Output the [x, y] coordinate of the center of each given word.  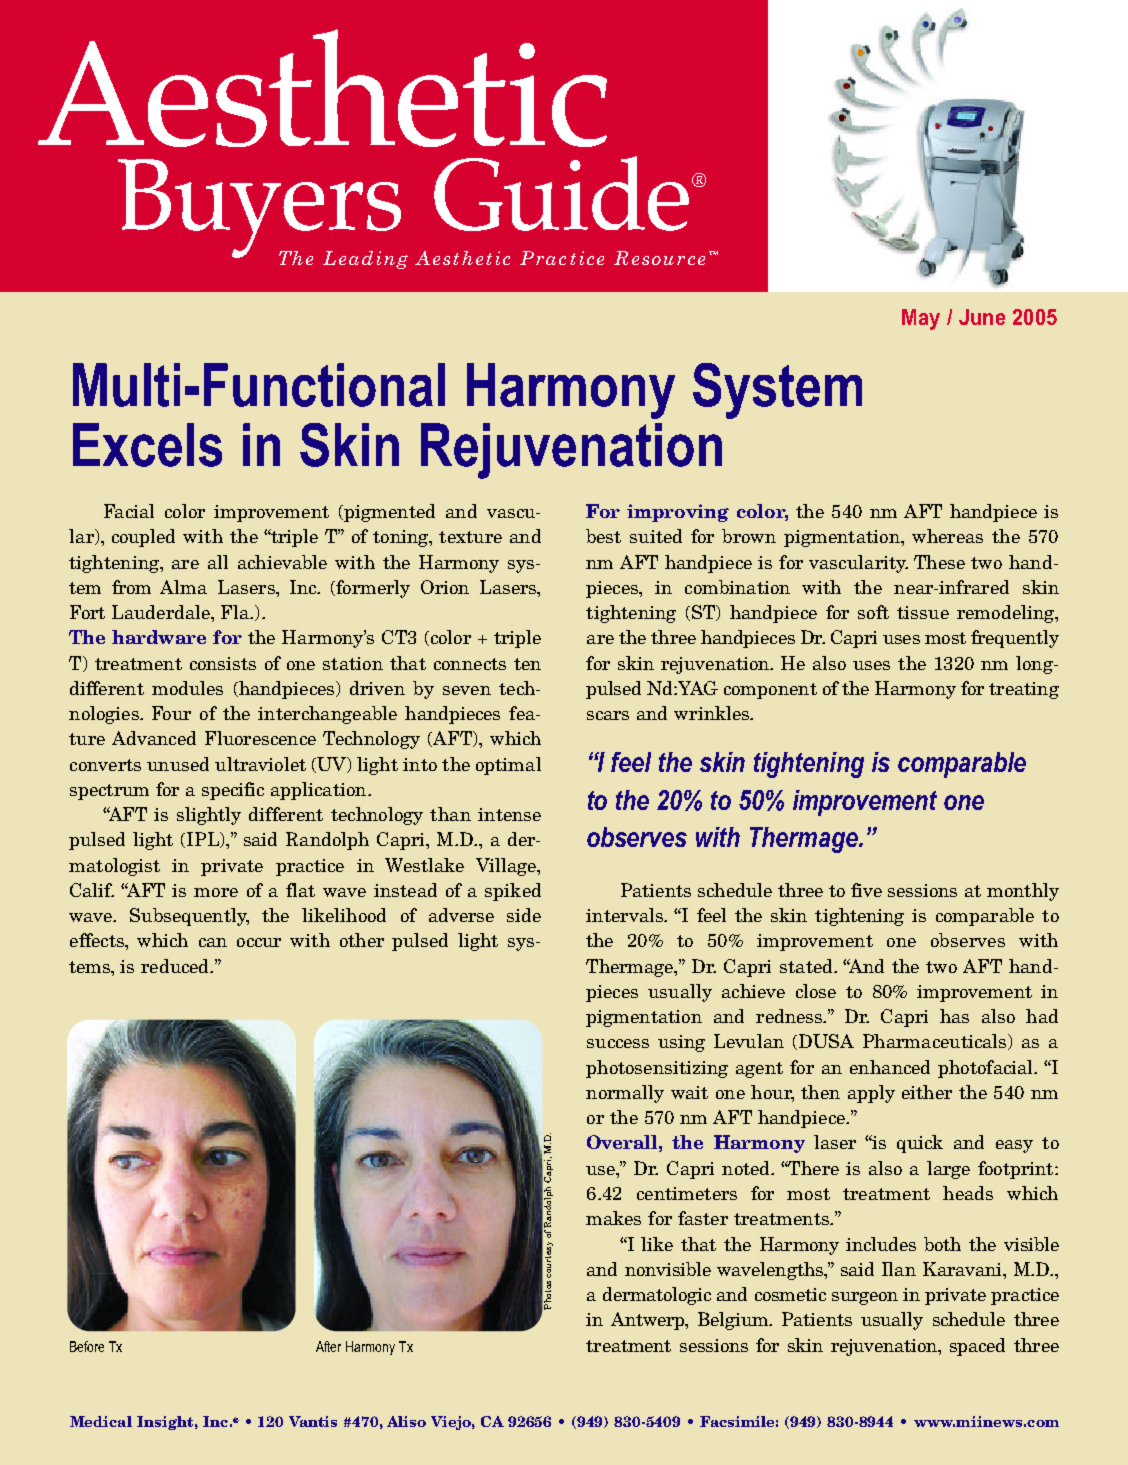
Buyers [261, 209]
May [921, 319]
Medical [101, 1421]
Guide [561, 193]
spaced [977, 1347]
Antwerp [649, 1321]
